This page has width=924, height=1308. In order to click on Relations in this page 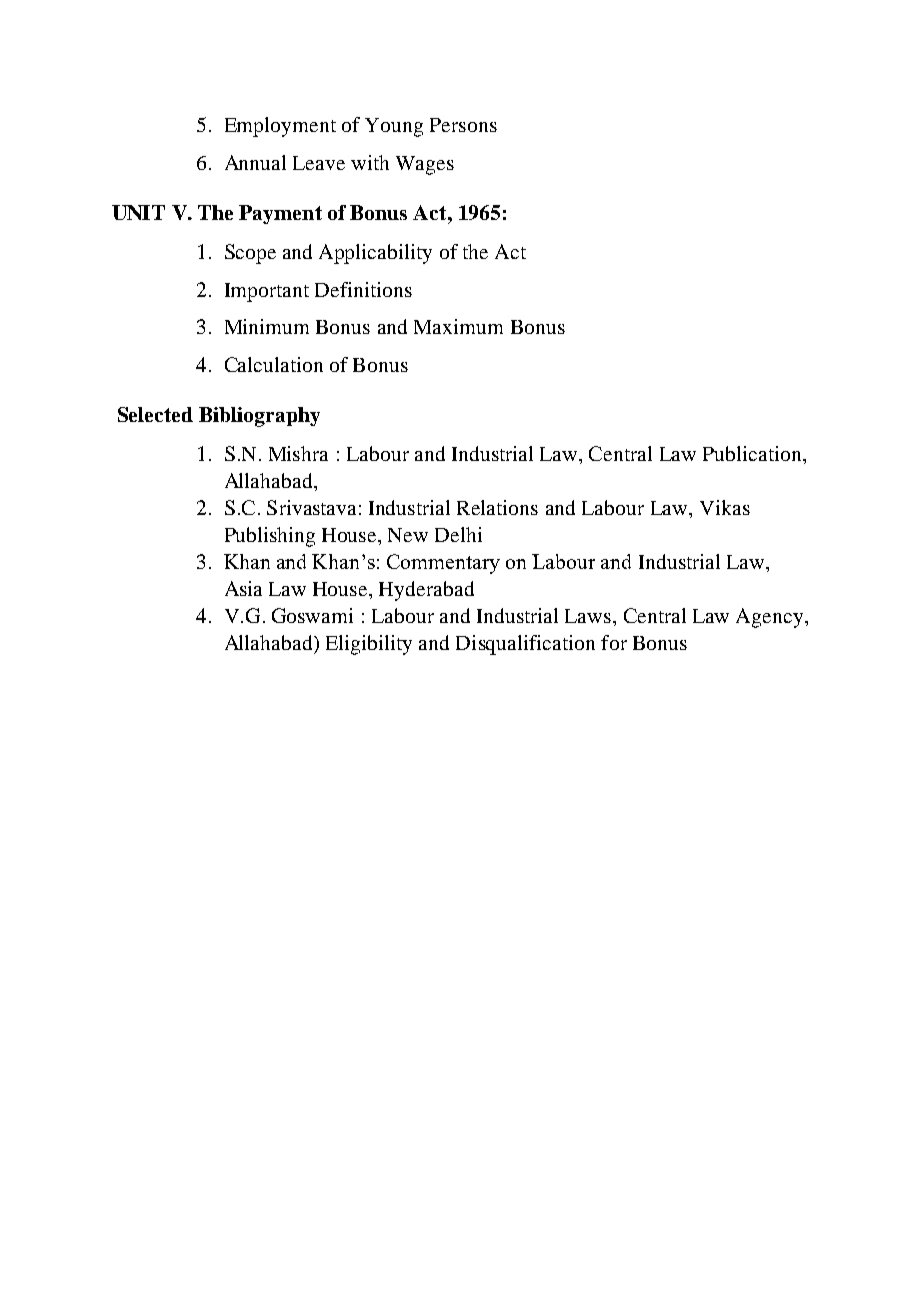, I will do `click(497, 507)`.
